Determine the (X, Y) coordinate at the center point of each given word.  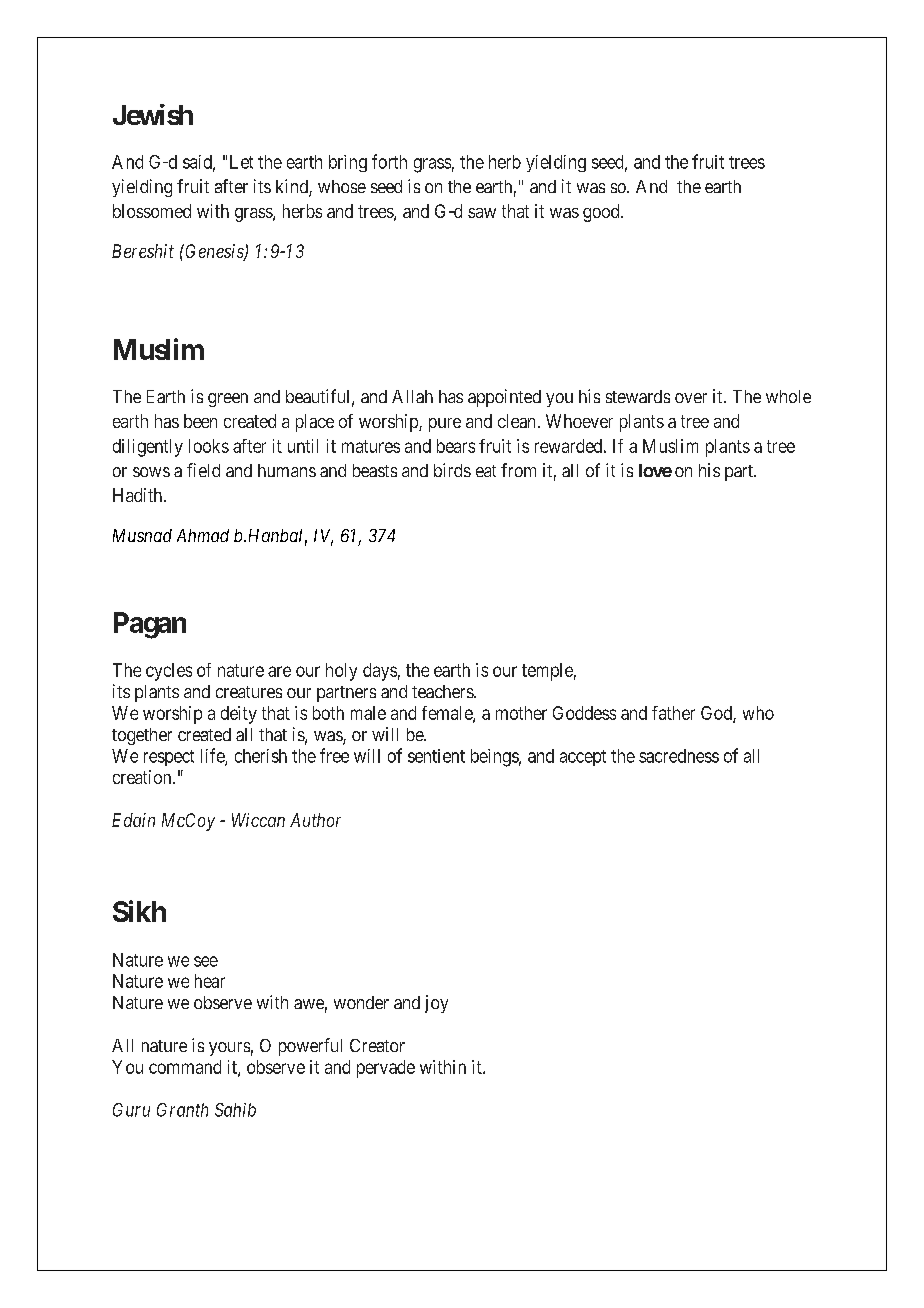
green (228, 400)
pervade (386, 1069)
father (673, 713)
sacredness (679, 756)
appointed (504, 398)
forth (389, 161)
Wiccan (258, 820)
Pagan (150, 625)
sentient (436, 756)
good (602, 213)
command (185, 1067)
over (691, 398)
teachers (443, 691)
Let (241, 162)
